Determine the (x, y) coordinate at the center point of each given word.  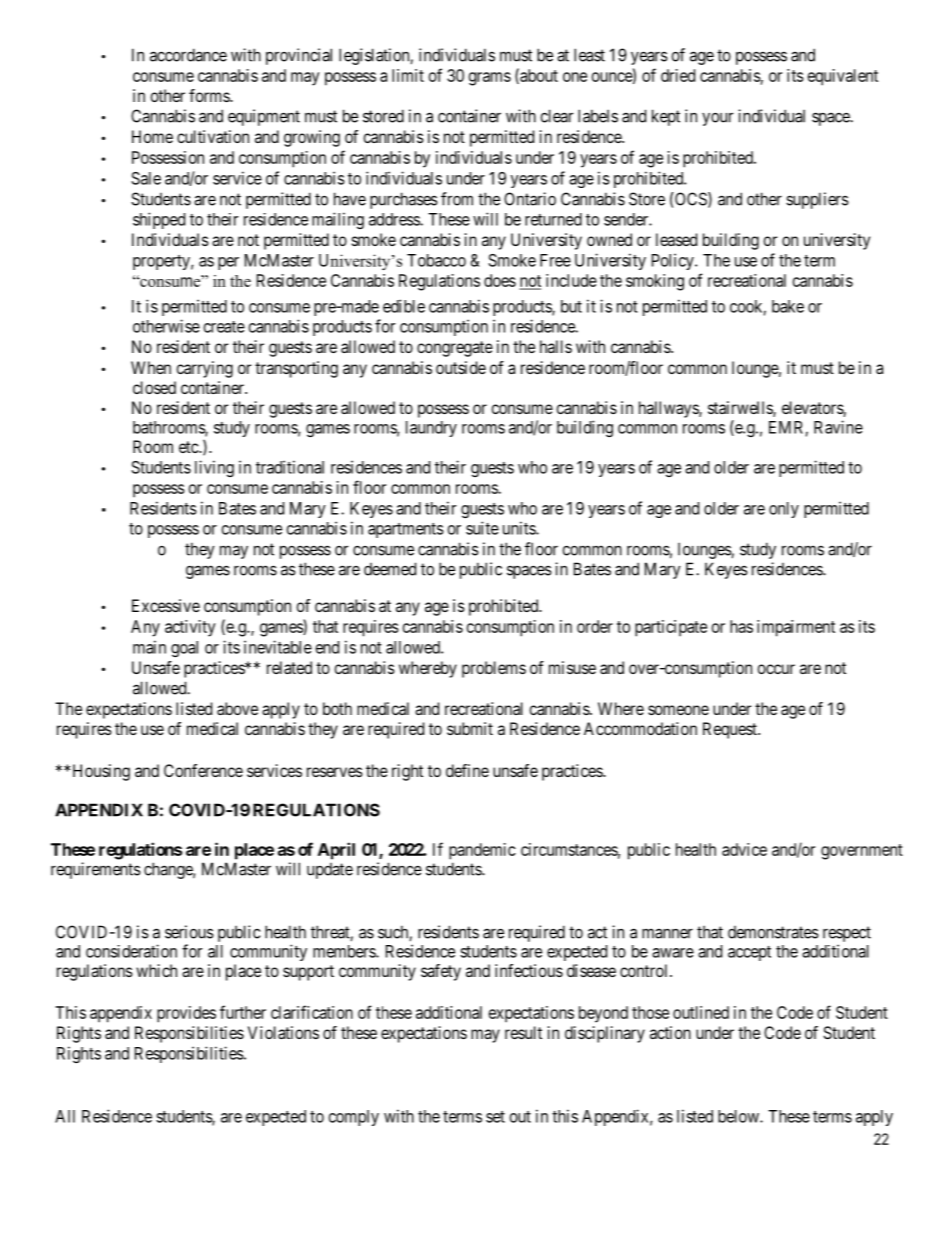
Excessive (166, 605)
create (224, 327)
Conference (203, 770)
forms (210, 95)
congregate (455, 349)
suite (482, 528)
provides (186, 1014)
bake (788, 306)
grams (490, 79)
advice (744, 849)
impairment (796, 628)
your (717, 119)
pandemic (482, 851)
